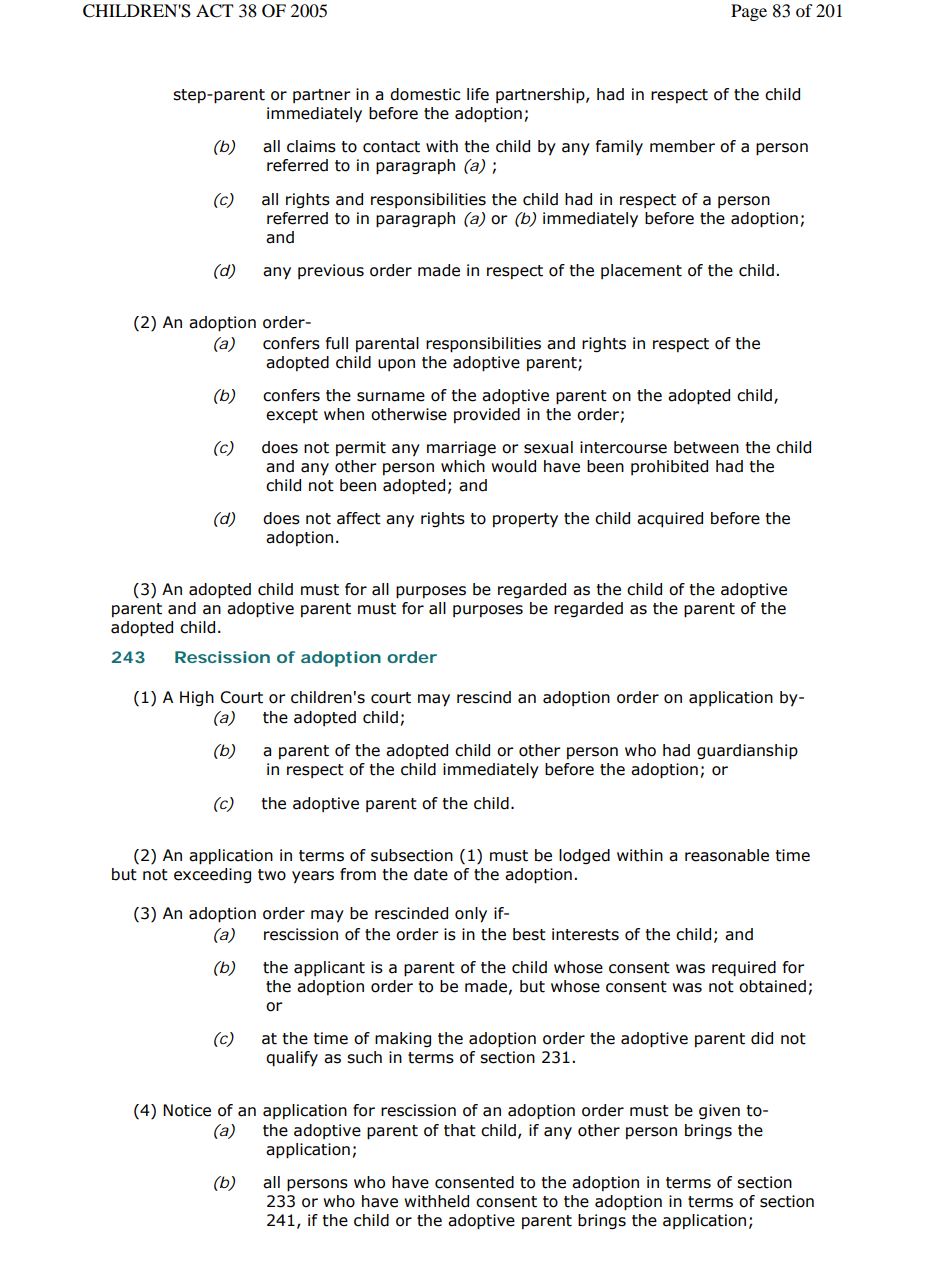  Describe the element at coordinates (311, 146) in the image. I see `claims` at that location.
